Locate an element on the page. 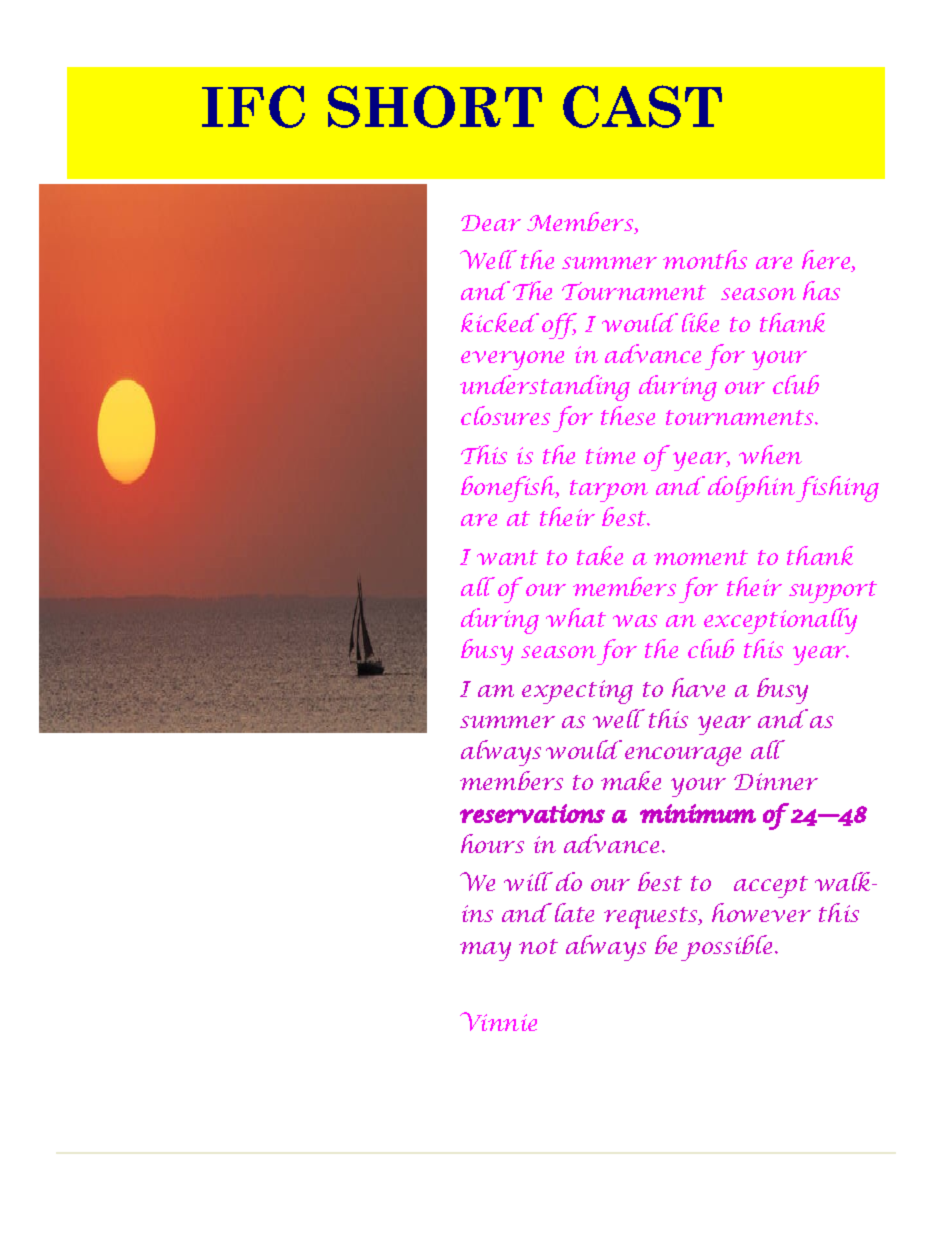  want is located at coordinates (507, 557).
